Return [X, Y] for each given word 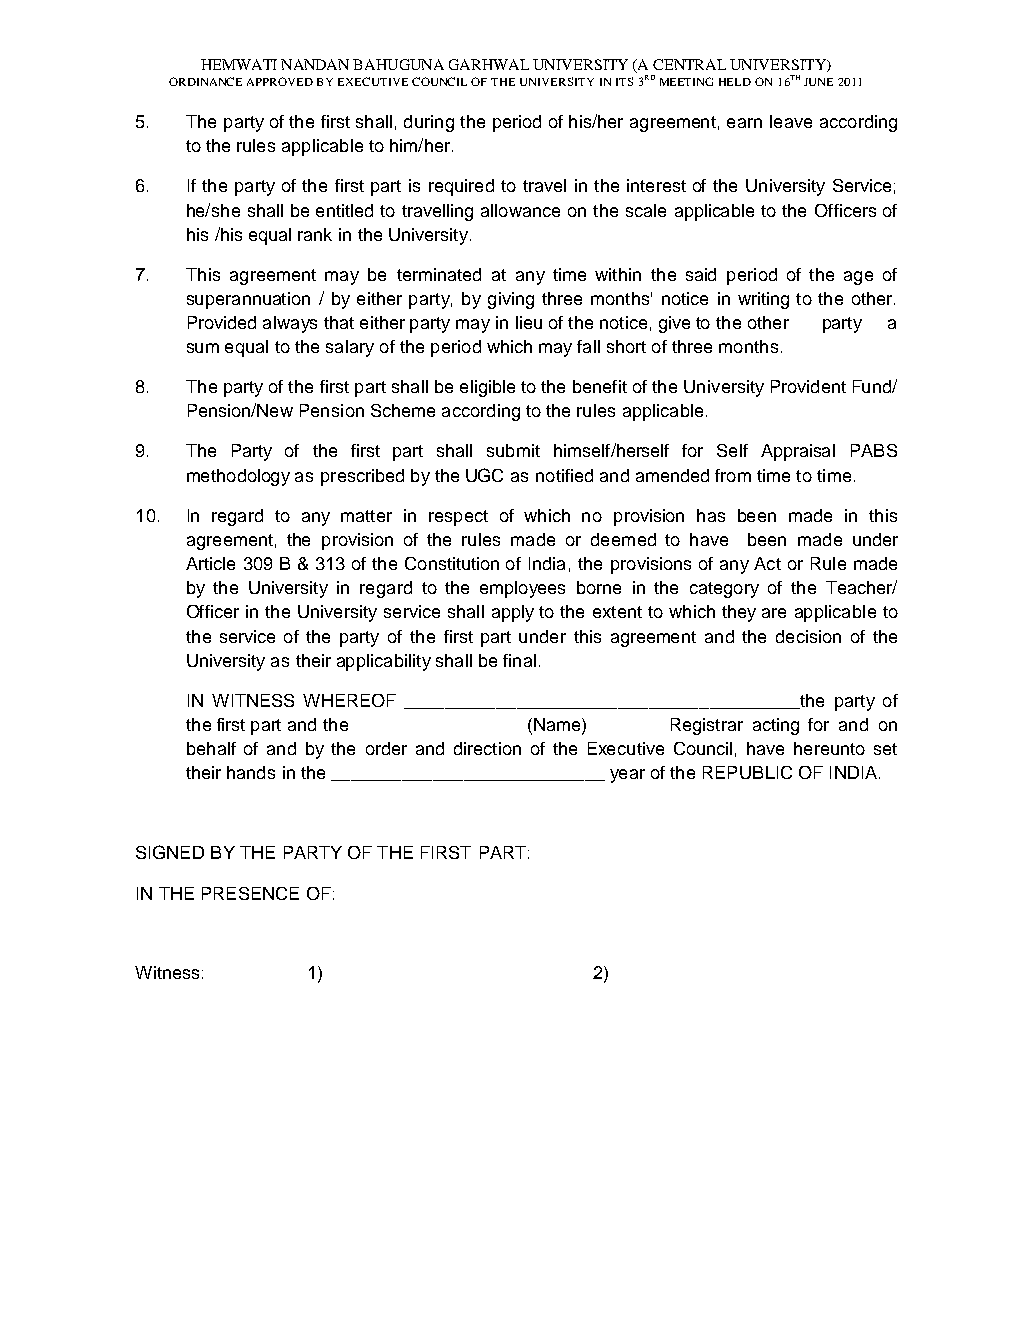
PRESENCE [250, 893]
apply [513, 613]
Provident [808, 386]
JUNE [818, 82]
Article [210, 563]
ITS [624, 81]
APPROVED [280, 81]
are [774, 613]
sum [203, 348]
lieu [529, 322]
